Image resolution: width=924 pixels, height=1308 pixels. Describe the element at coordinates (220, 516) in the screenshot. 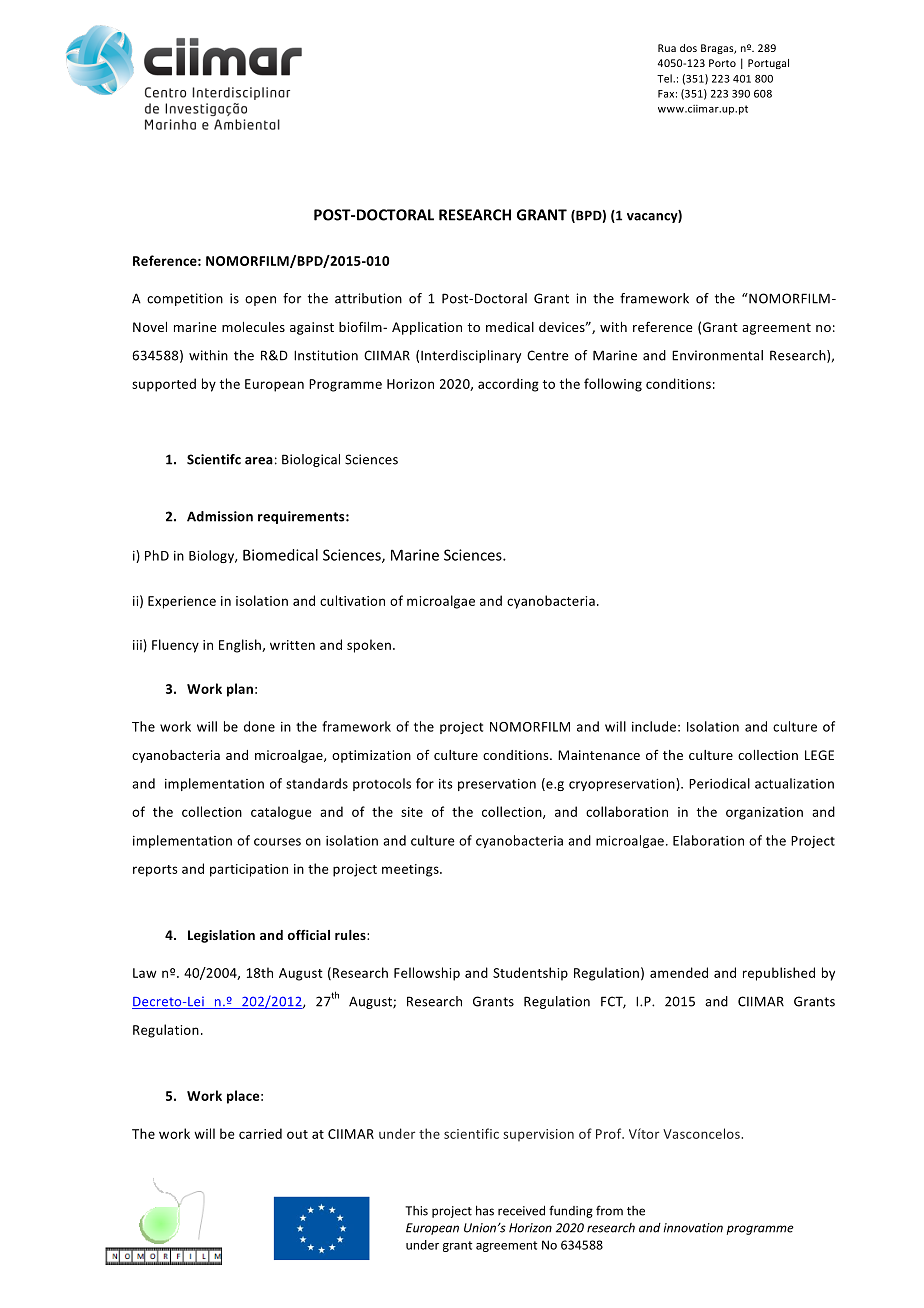

I see `Admission` at that location.
